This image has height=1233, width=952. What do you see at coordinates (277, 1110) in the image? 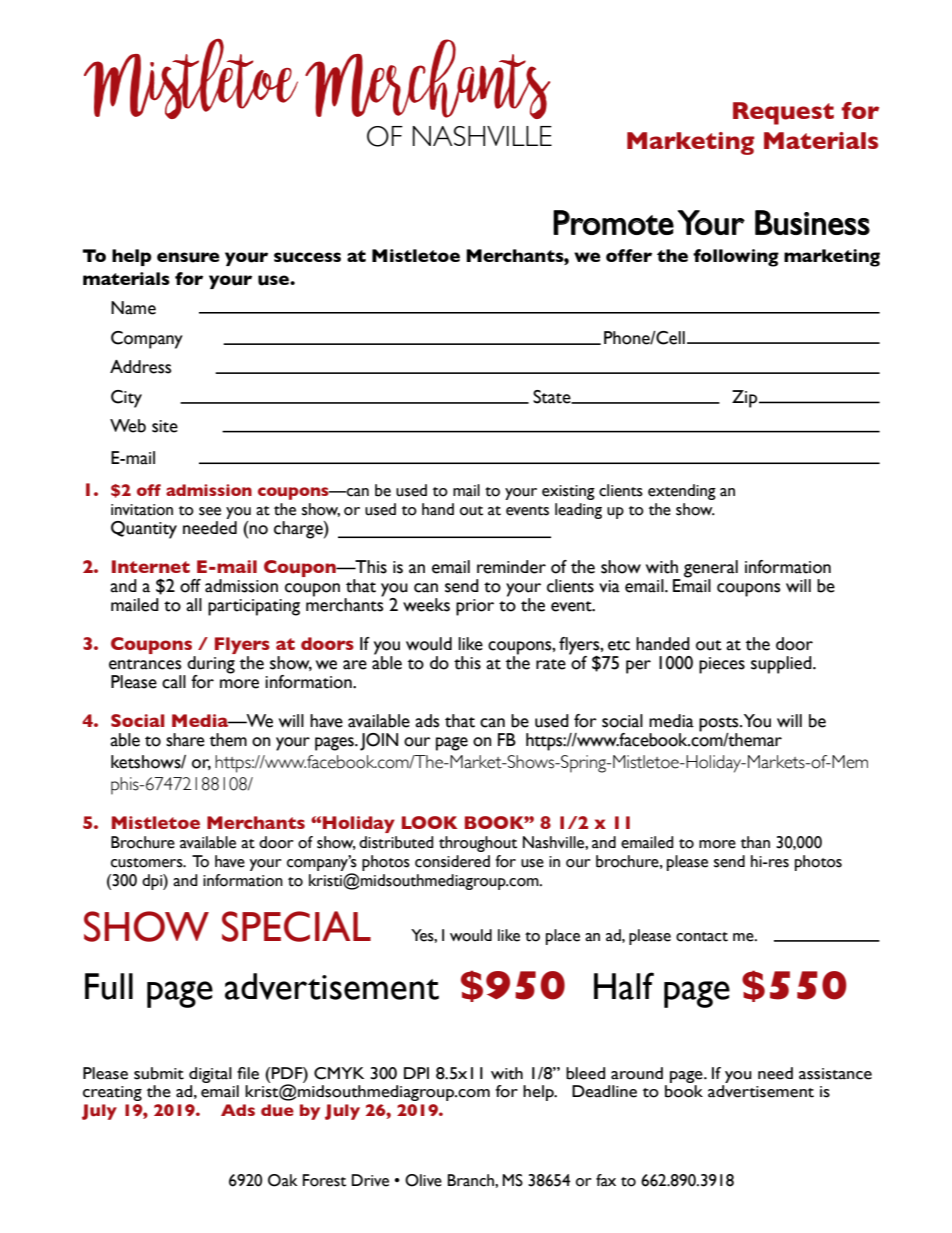
I see `due` at bounding box center [277, 1110].
